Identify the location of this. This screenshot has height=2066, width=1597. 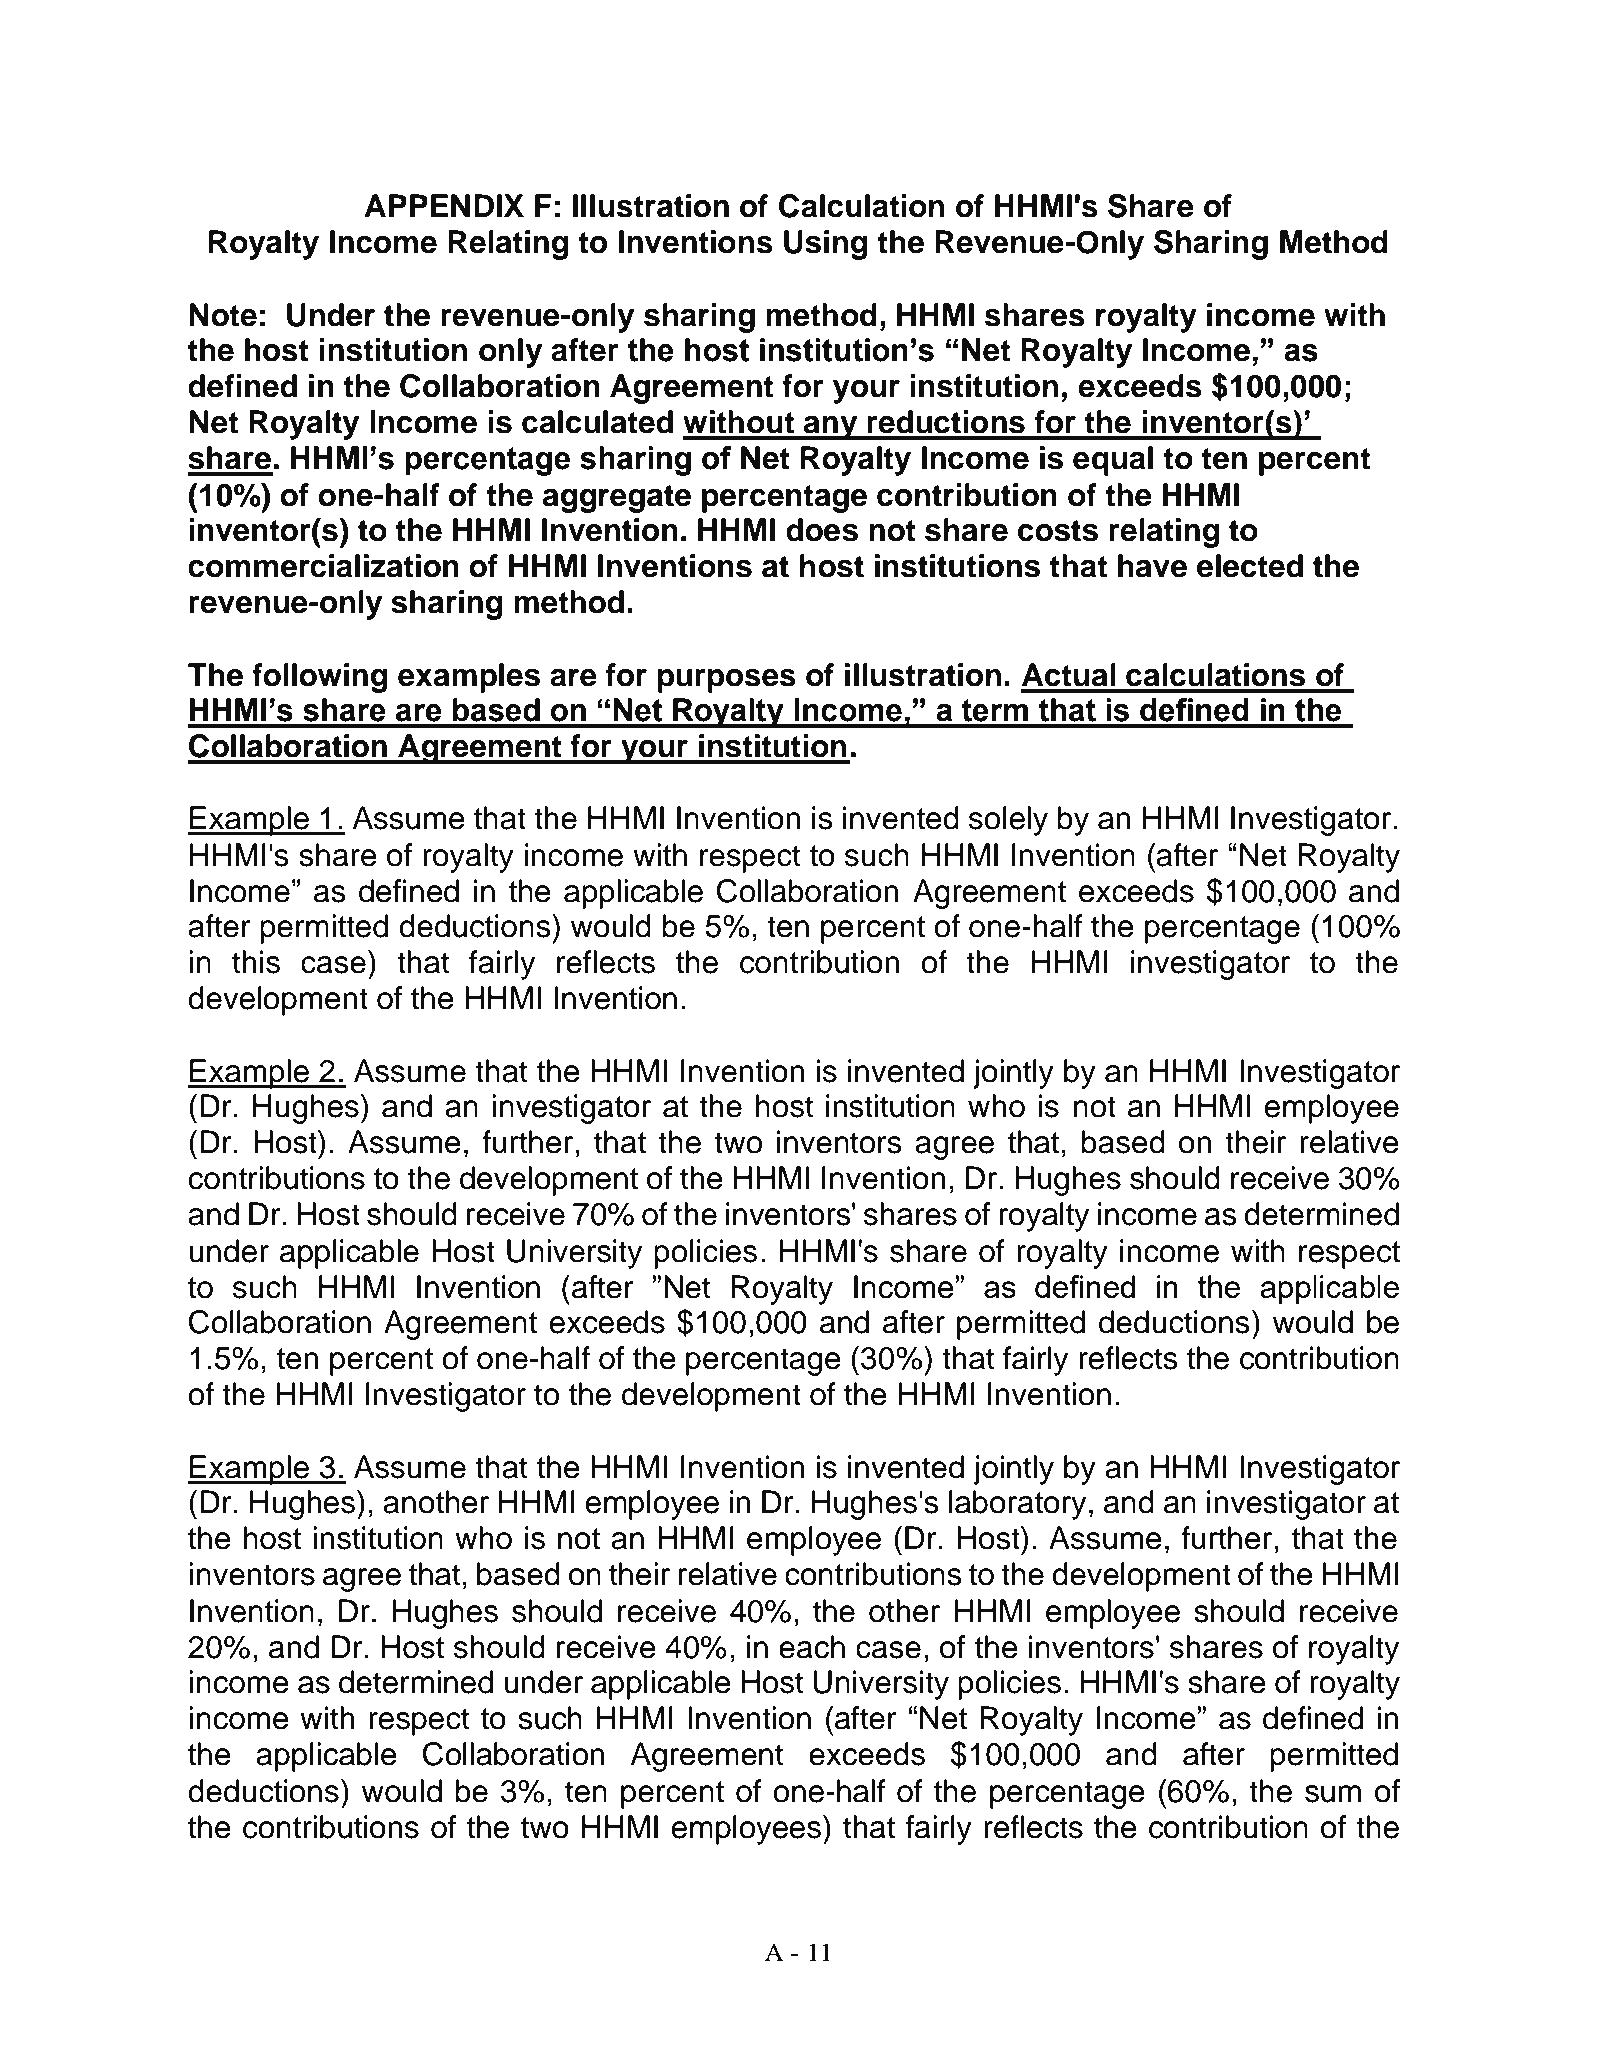
(256, 962).
